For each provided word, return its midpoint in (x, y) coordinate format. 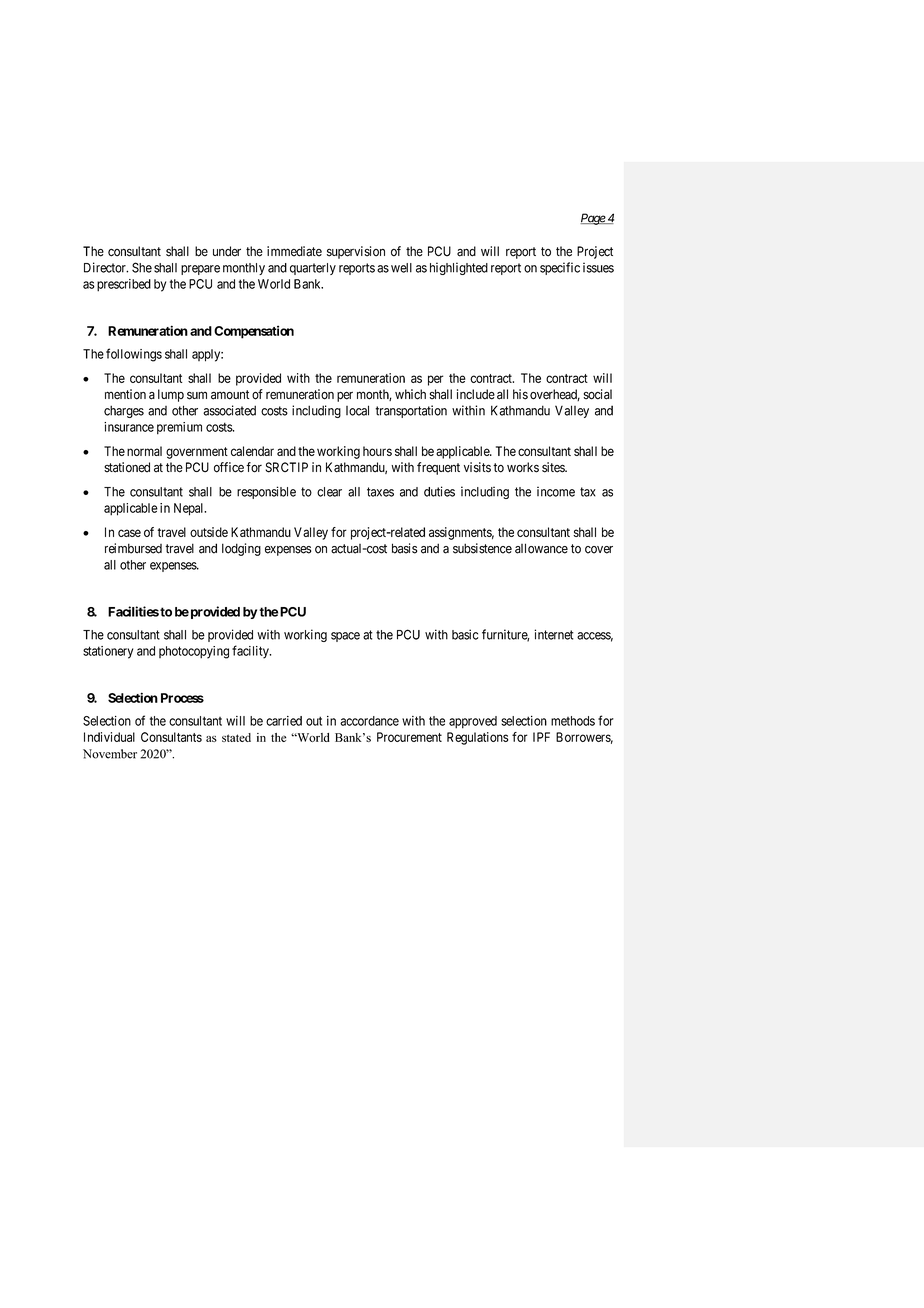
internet (554, 634)
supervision (356, 252)
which (410, 394)
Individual (109, 737)
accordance (369, 721)
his (520, 394)
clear (329, 492)
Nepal (190, 509)
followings (134, 355)
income (556, 492)
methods (573, 721)
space (345, 637)
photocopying (194, 652)
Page (593, 219)
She (142, 267)
